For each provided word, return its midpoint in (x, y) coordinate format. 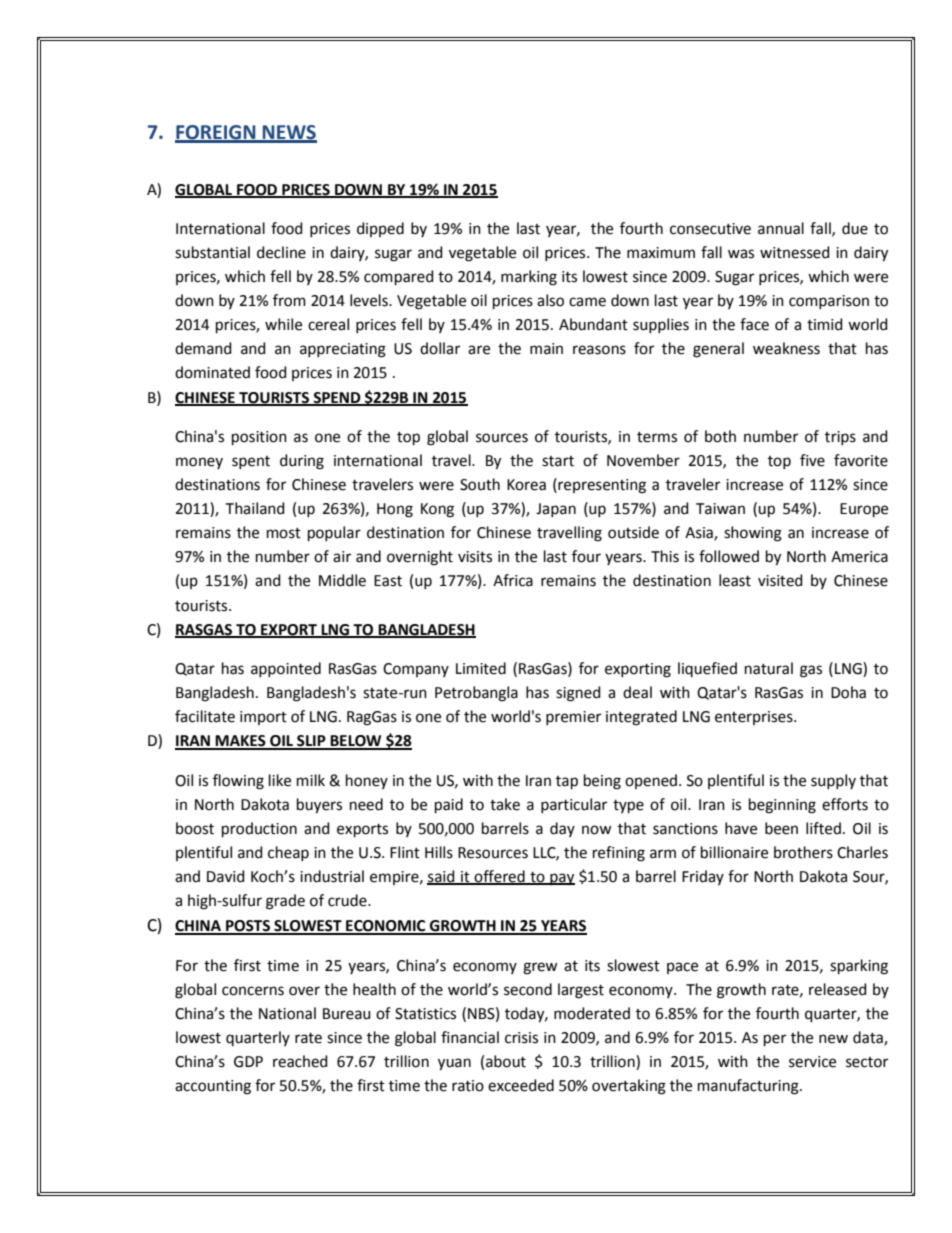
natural (769, 668)
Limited (481, 668)
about (506, 1061)
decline (281, 252)
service (812, 1062)
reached (300, 1061)
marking (529, 278)
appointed (286, 669)
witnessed (795, 252)
